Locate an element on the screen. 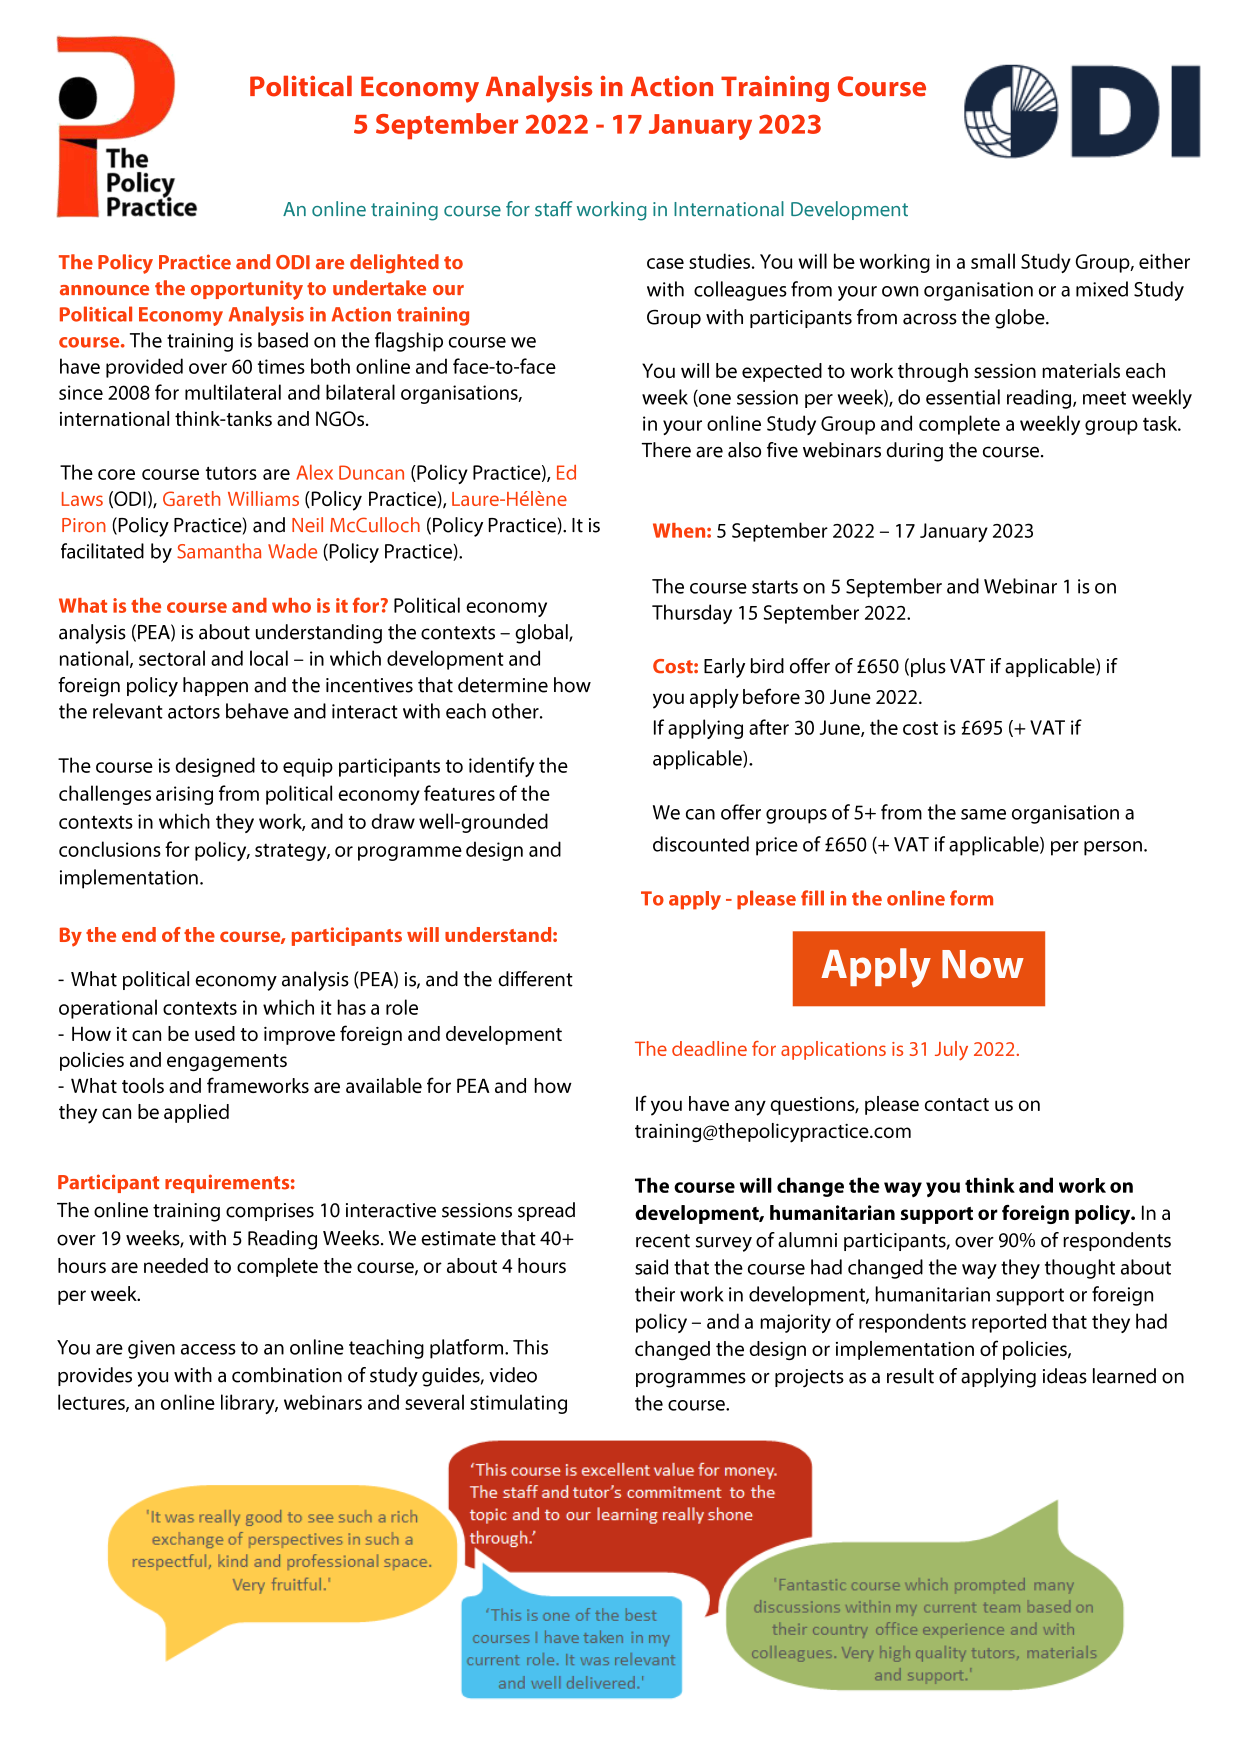 The height and width of the screenshot is (1754, 1240). opportunity is located at coordinates (247, 290).
